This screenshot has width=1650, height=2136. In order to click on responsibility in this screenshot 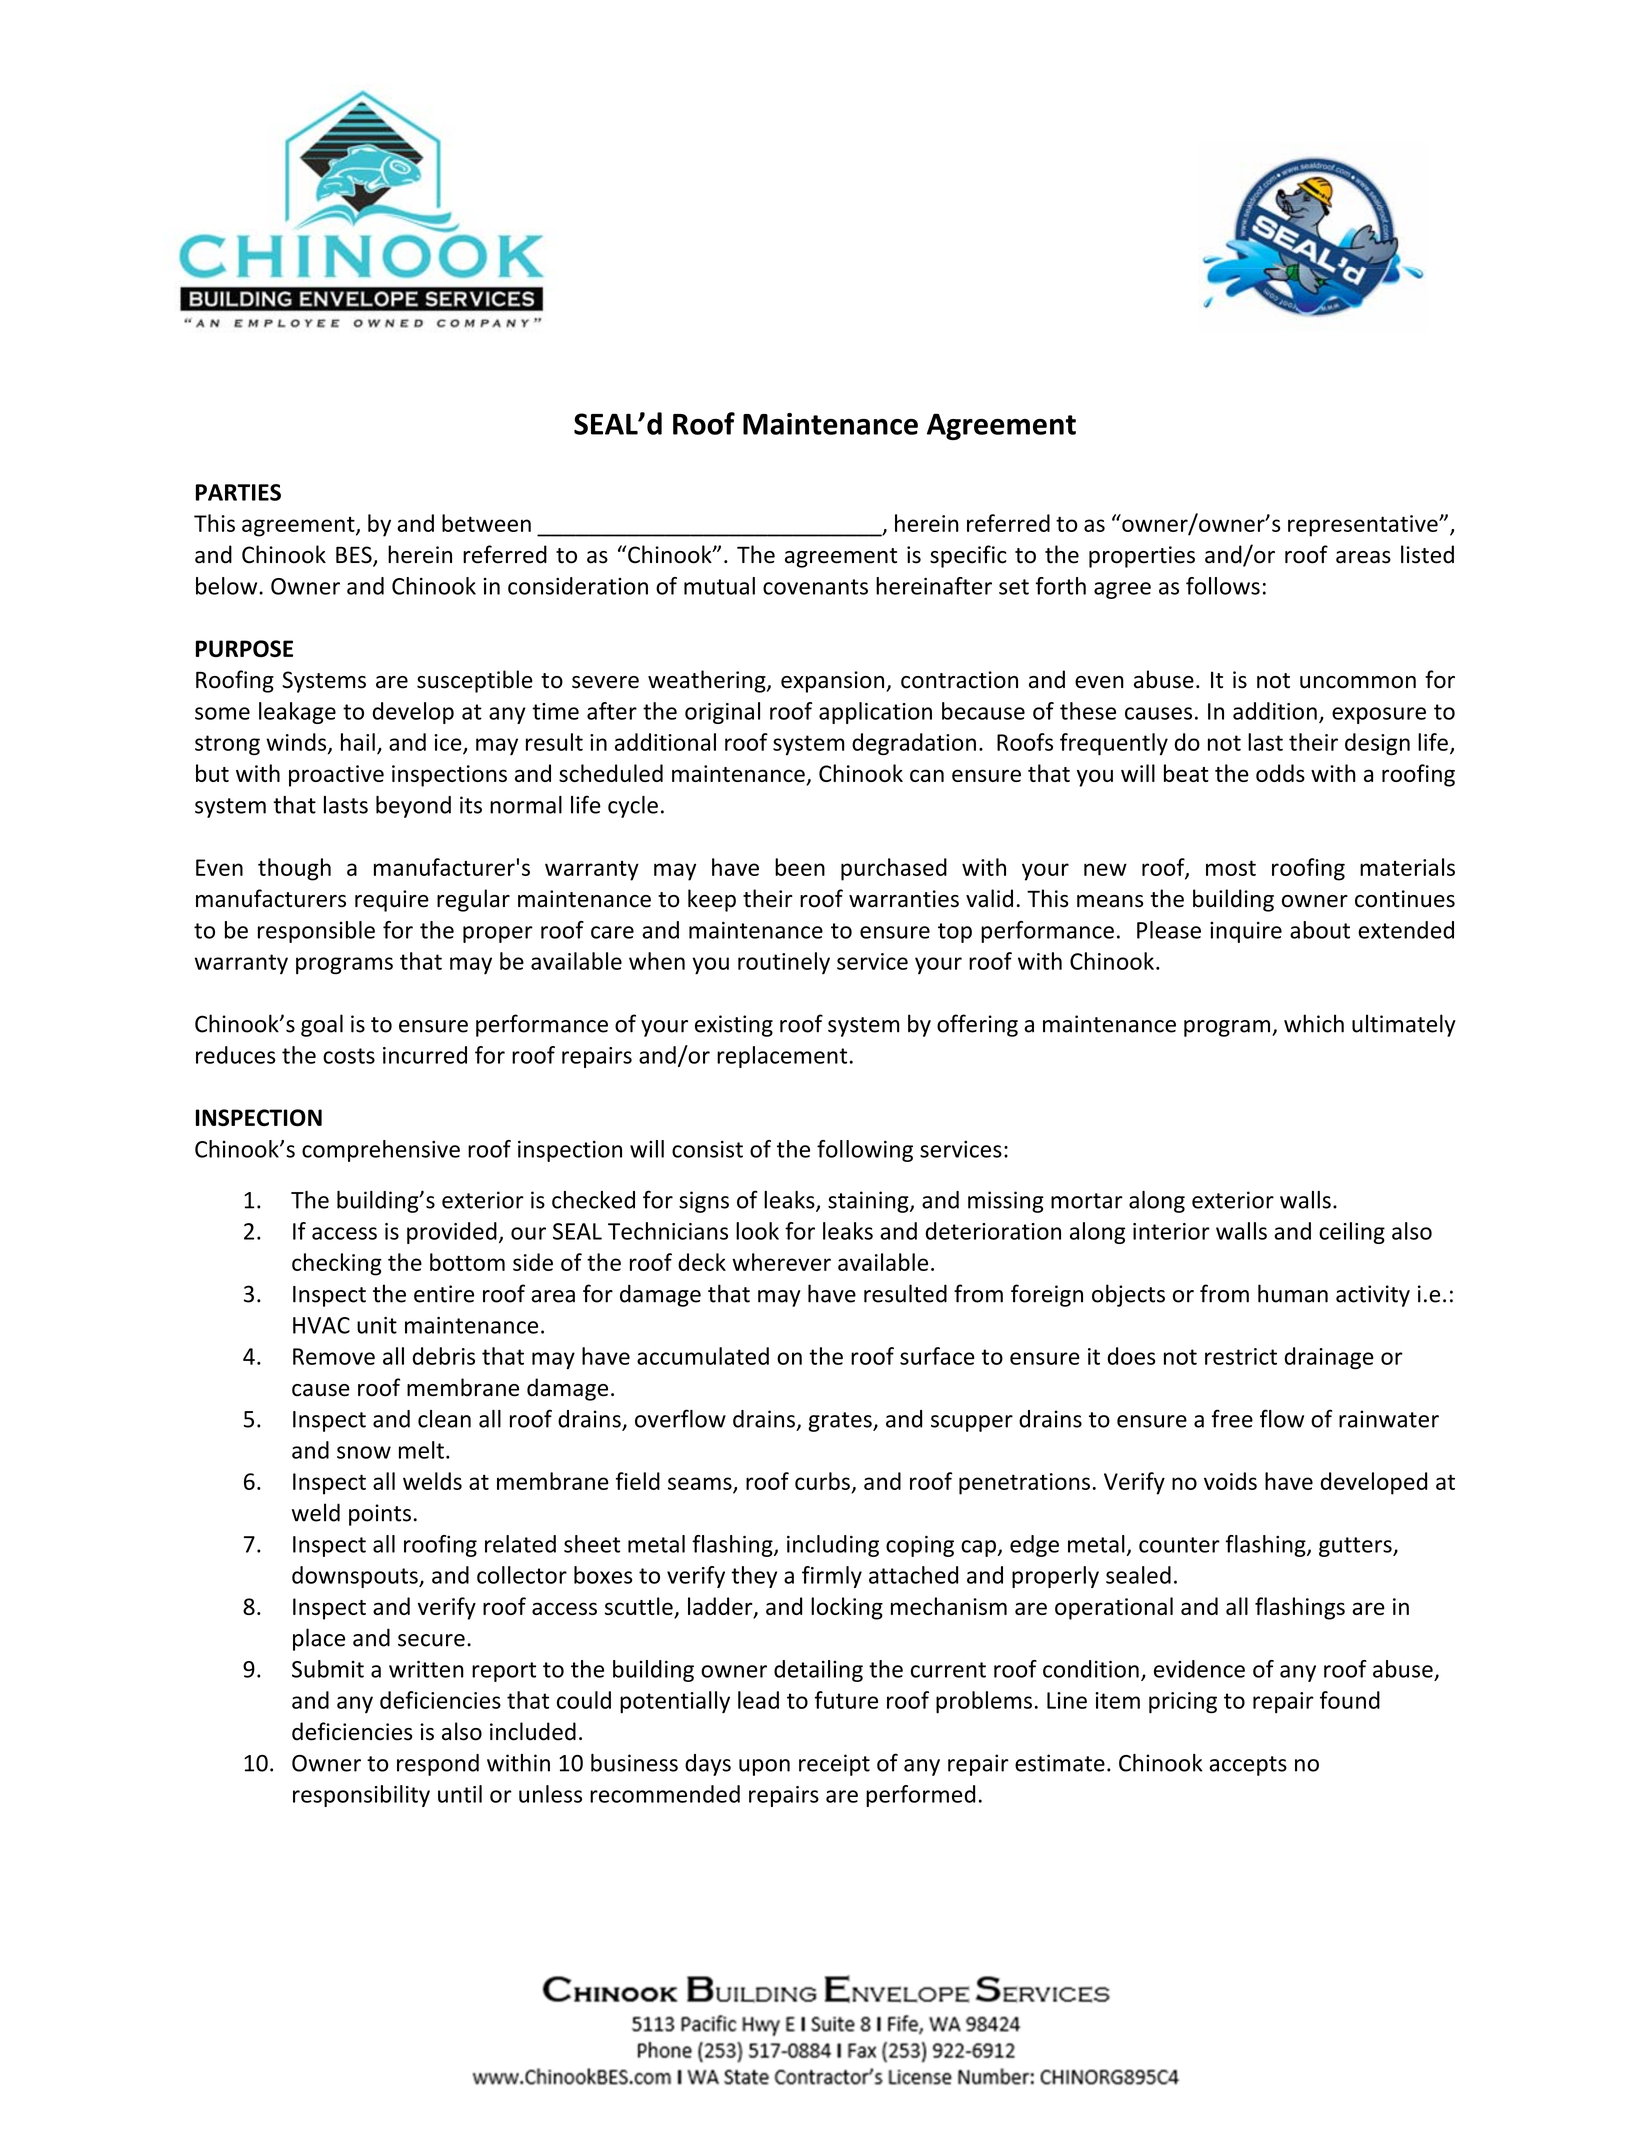, I will do `click(361, 1796)`.
